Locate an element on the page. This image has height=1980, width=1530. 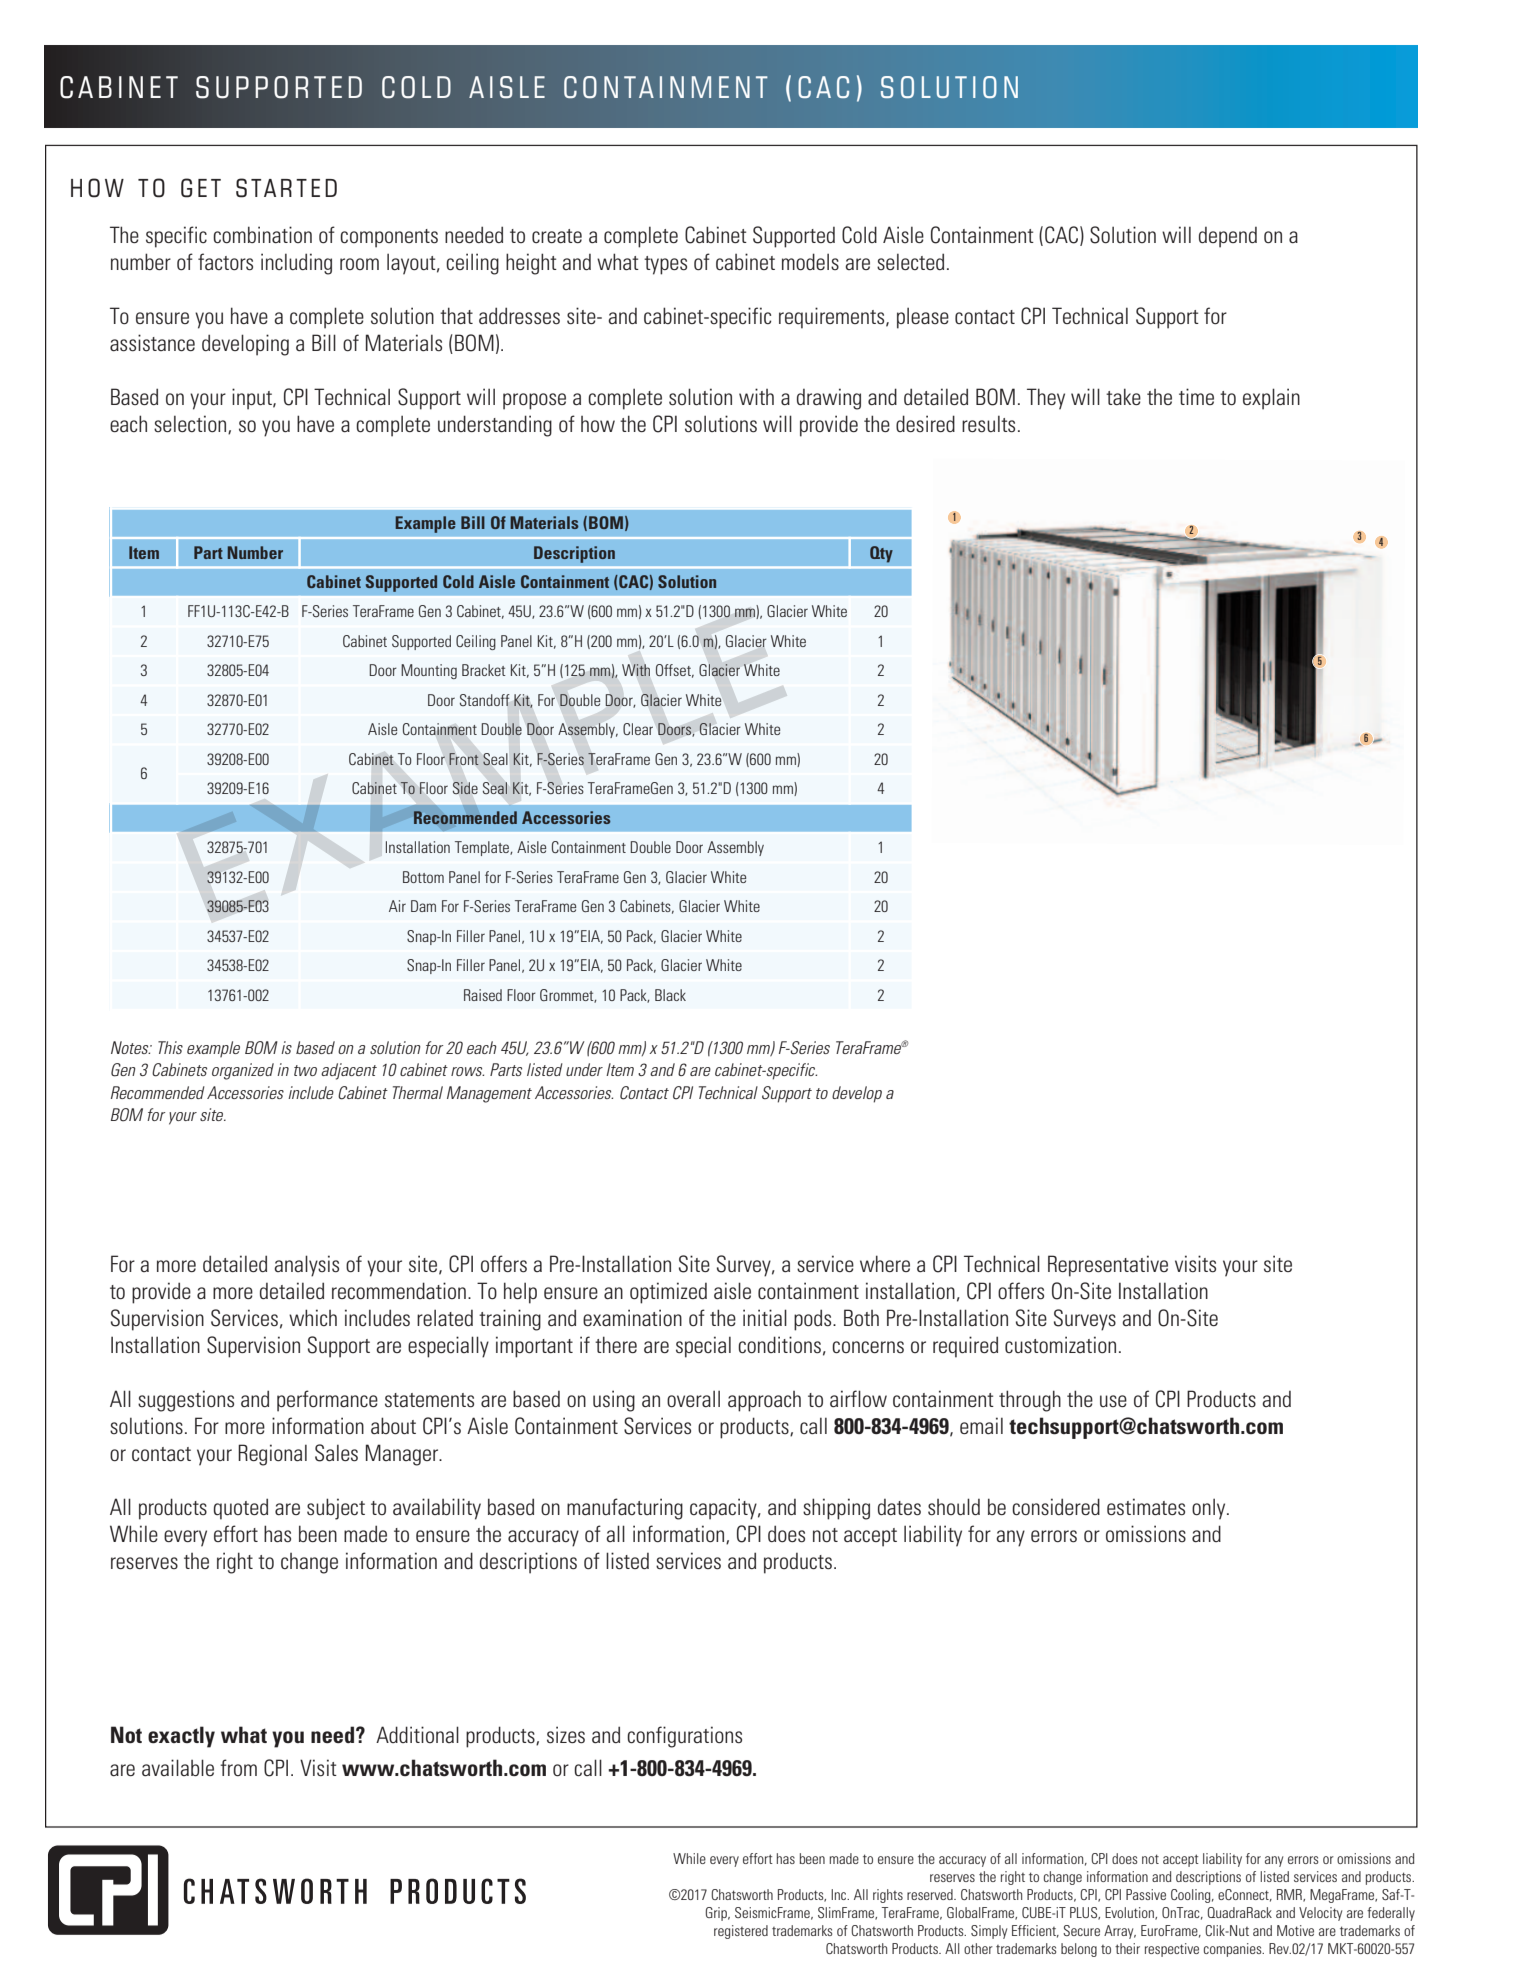
including is located at coordinates (296, 264).
